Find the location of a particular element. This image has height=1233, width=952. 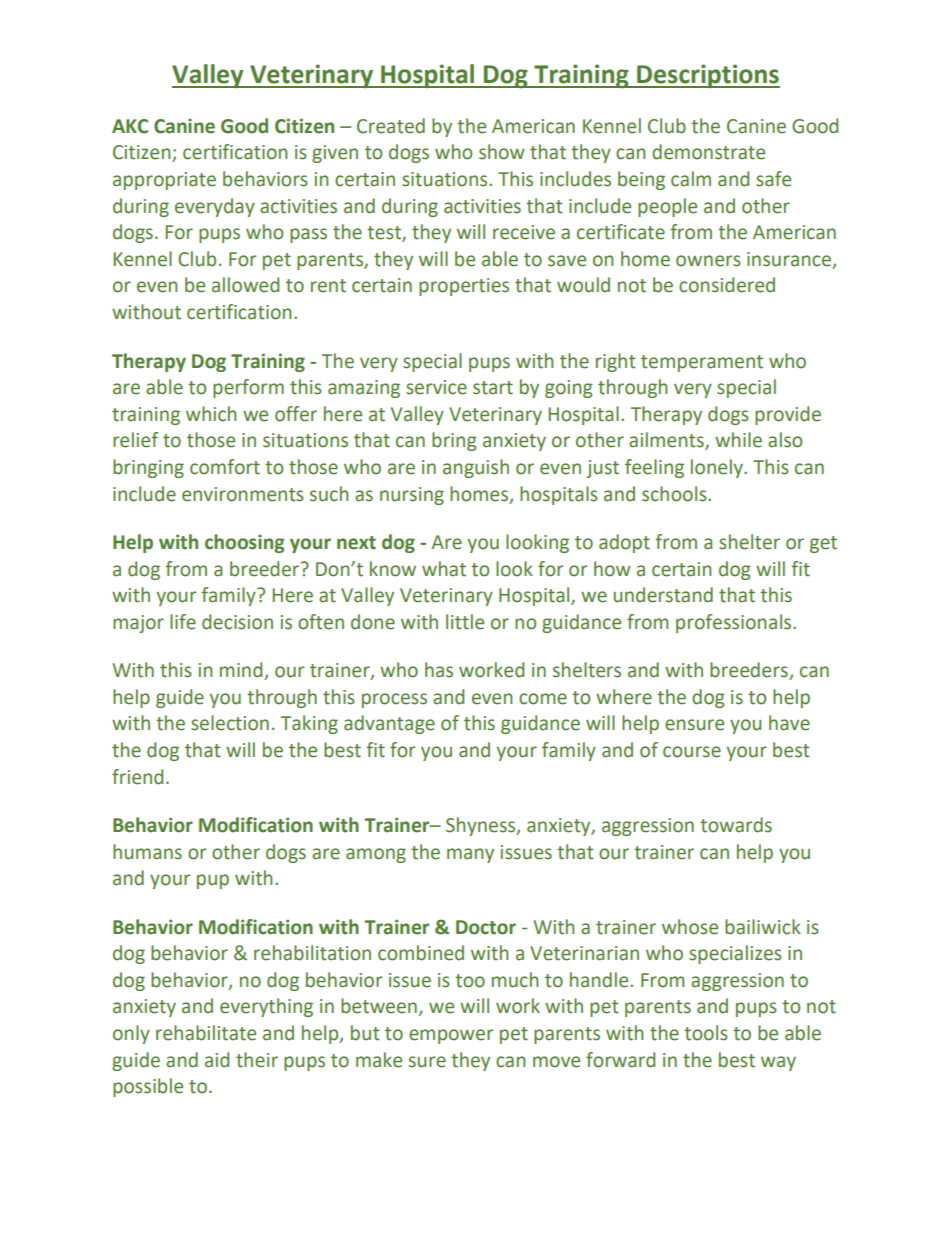

empower is located at coordinates (451, 1036).
